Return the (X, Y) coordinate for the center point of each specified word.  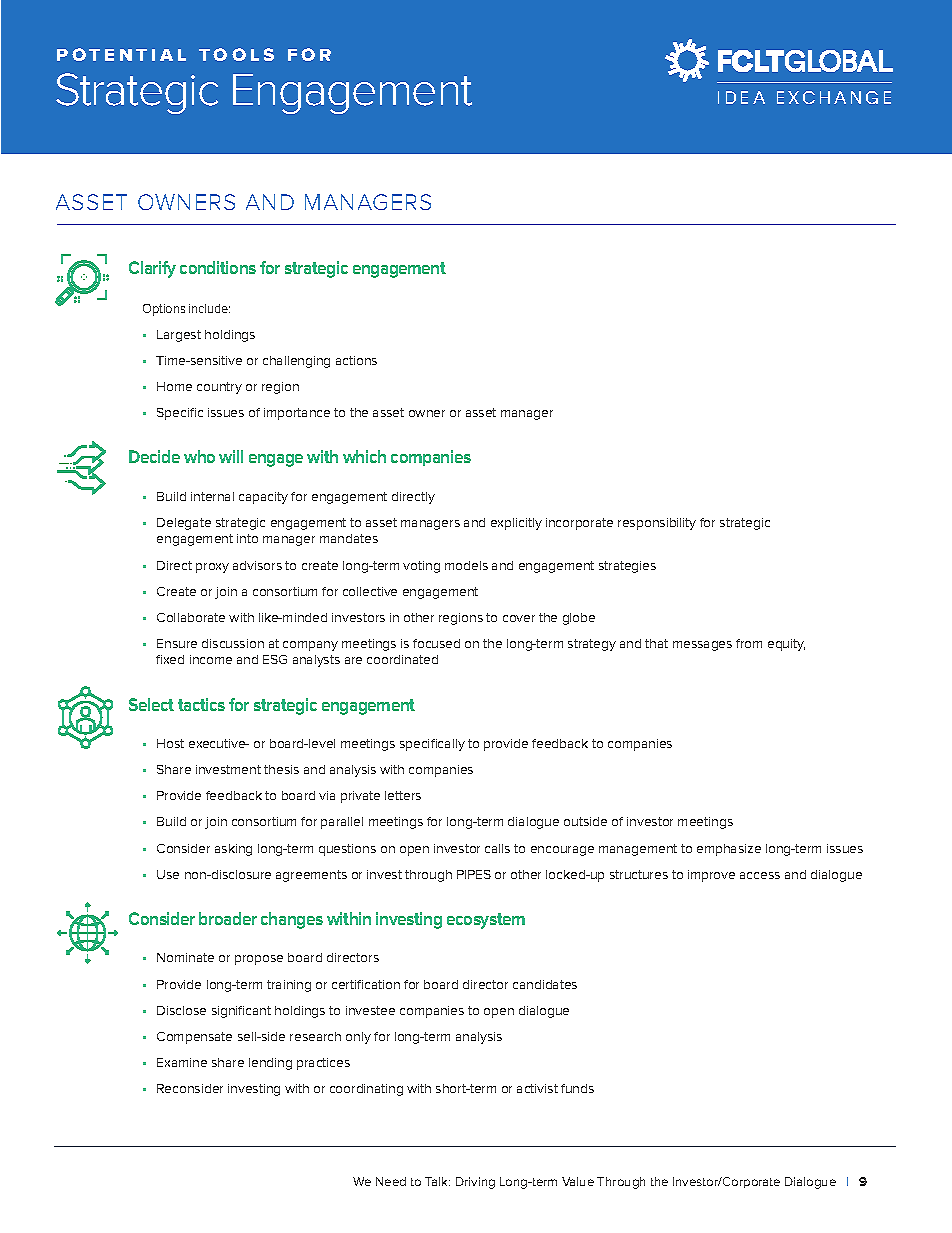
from (749, 643)
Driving (475, 1183)
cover (519, 618)
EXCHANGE (834, 97)
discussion (233, 643)
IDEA (741, 97)
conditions (218, 267)
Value (578, 1181)
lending (270, 1064)
